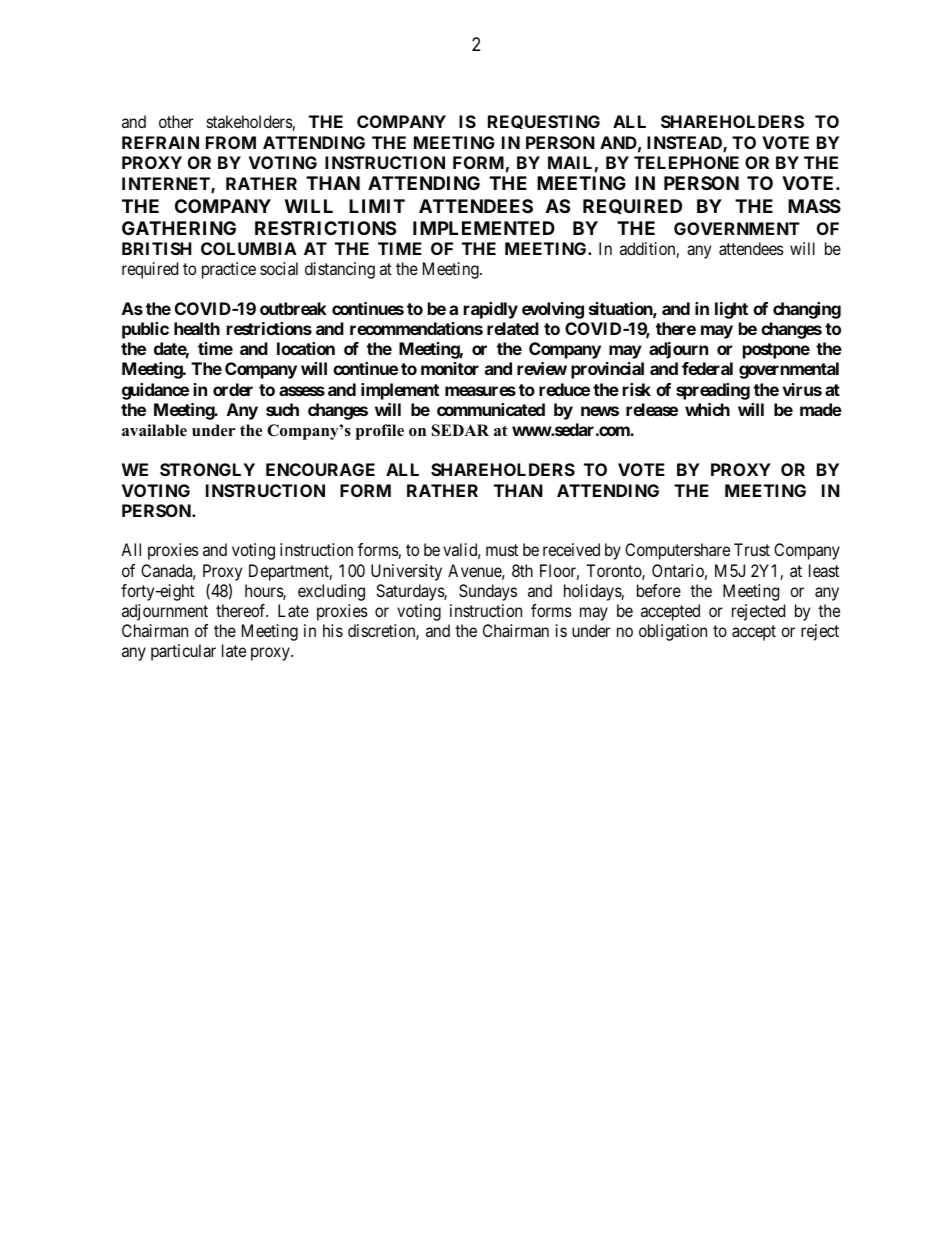 This page has width=952, height=1233. I want to click on obligation, so click(673, 632).
